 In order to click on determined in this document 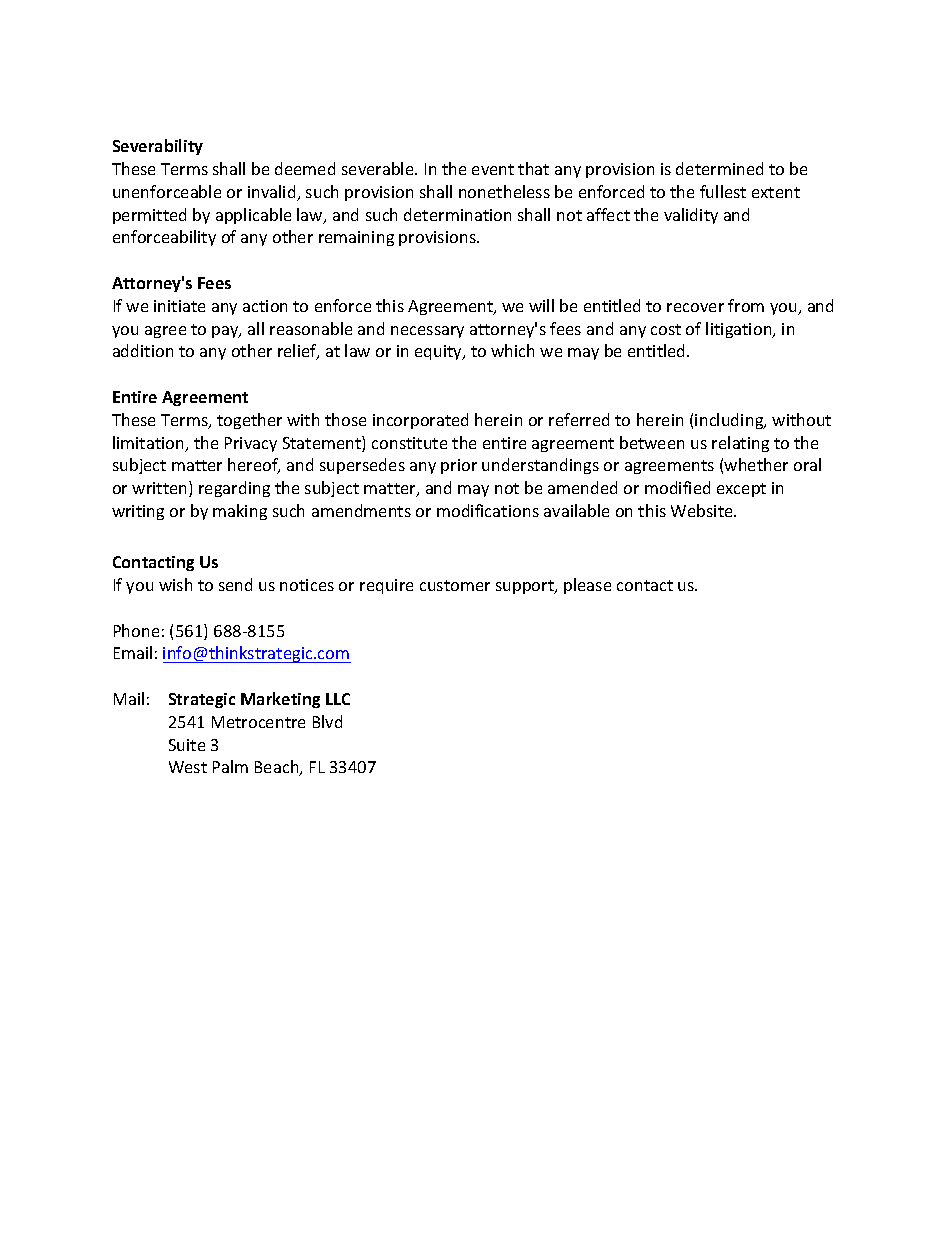, I will do `click(719, 168)`.
